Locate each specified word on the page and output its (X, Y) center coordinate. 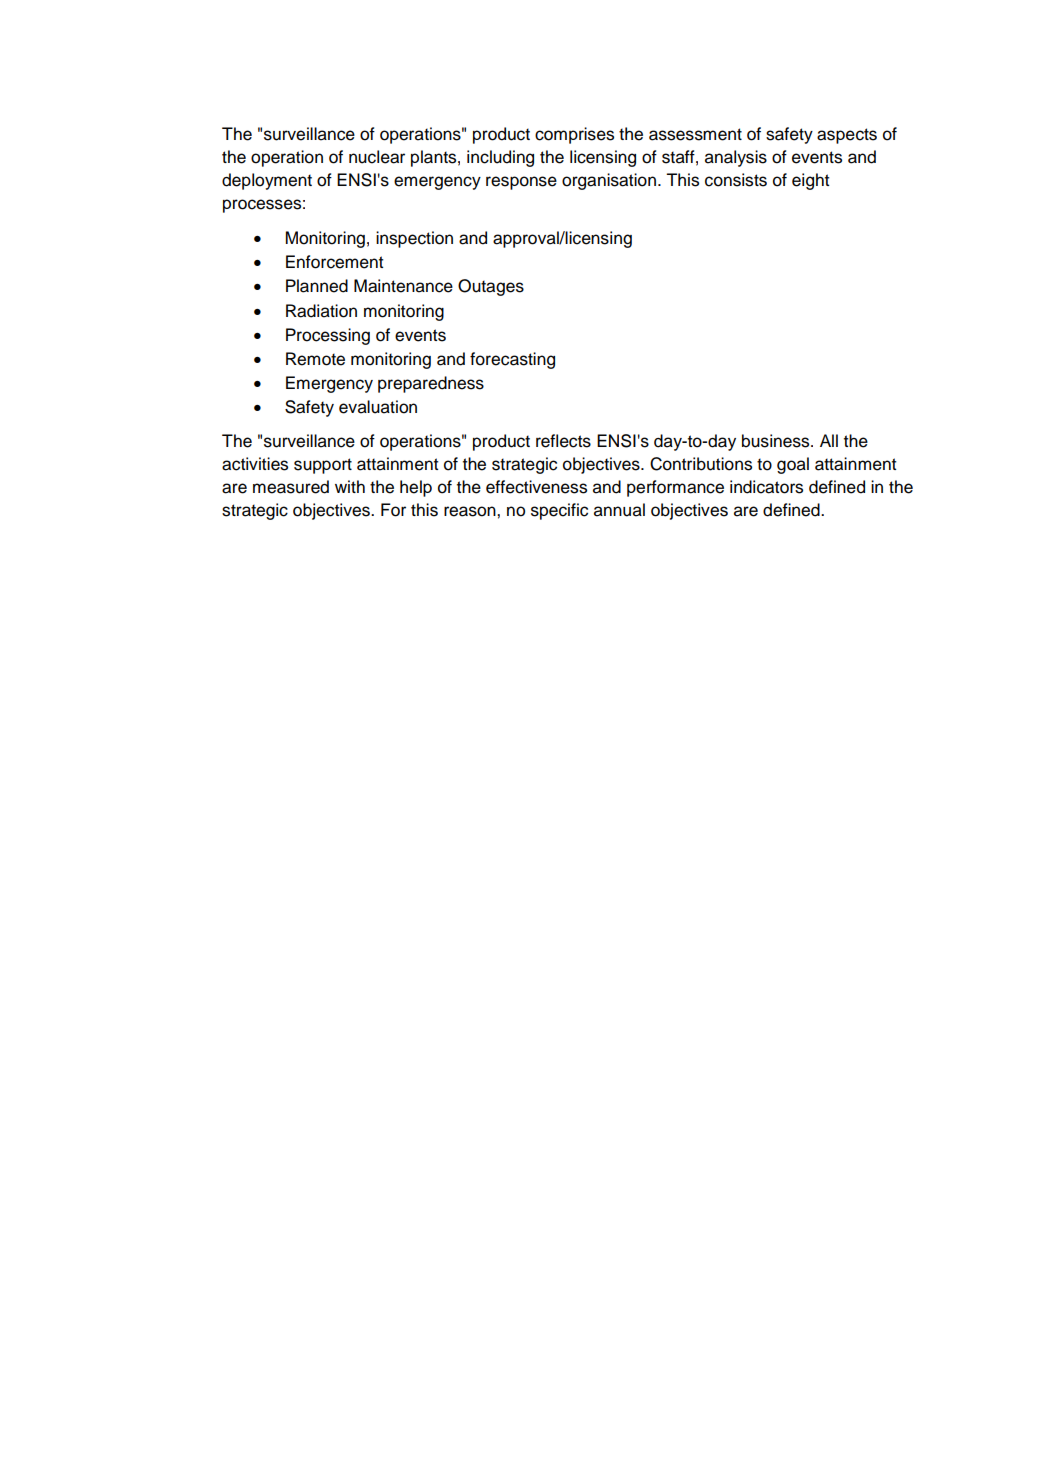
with (350, 486)
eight (811, 181)
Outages (491, 287)
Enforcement (335, 262)
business (777, 441)
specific (559, 511)
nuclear (377, 157)
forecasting (512, 360)
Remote (315, 359)
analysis (736, 158)
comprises (574, 135)
